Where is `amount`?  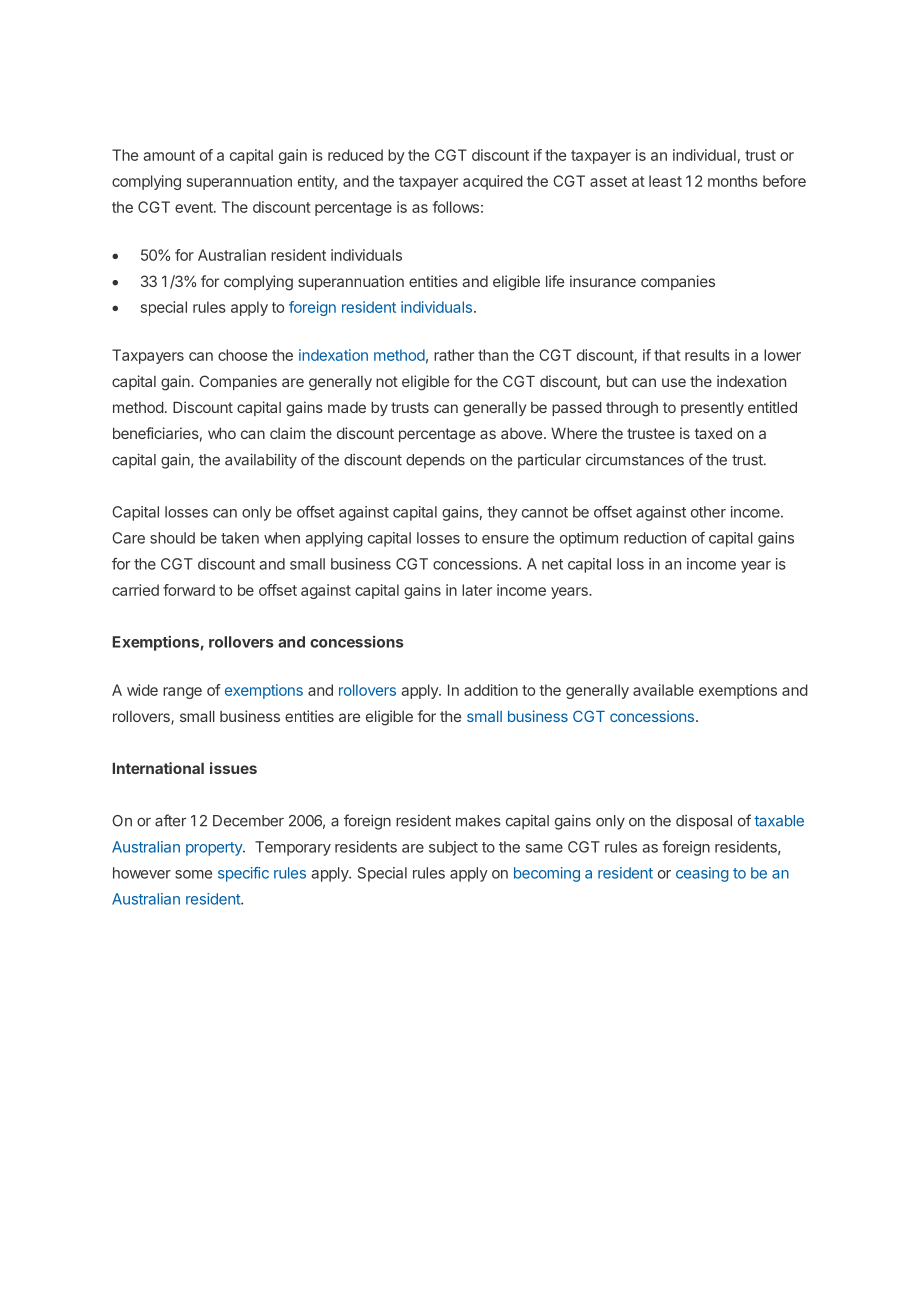 amount is located at coordinates (169, 155).
